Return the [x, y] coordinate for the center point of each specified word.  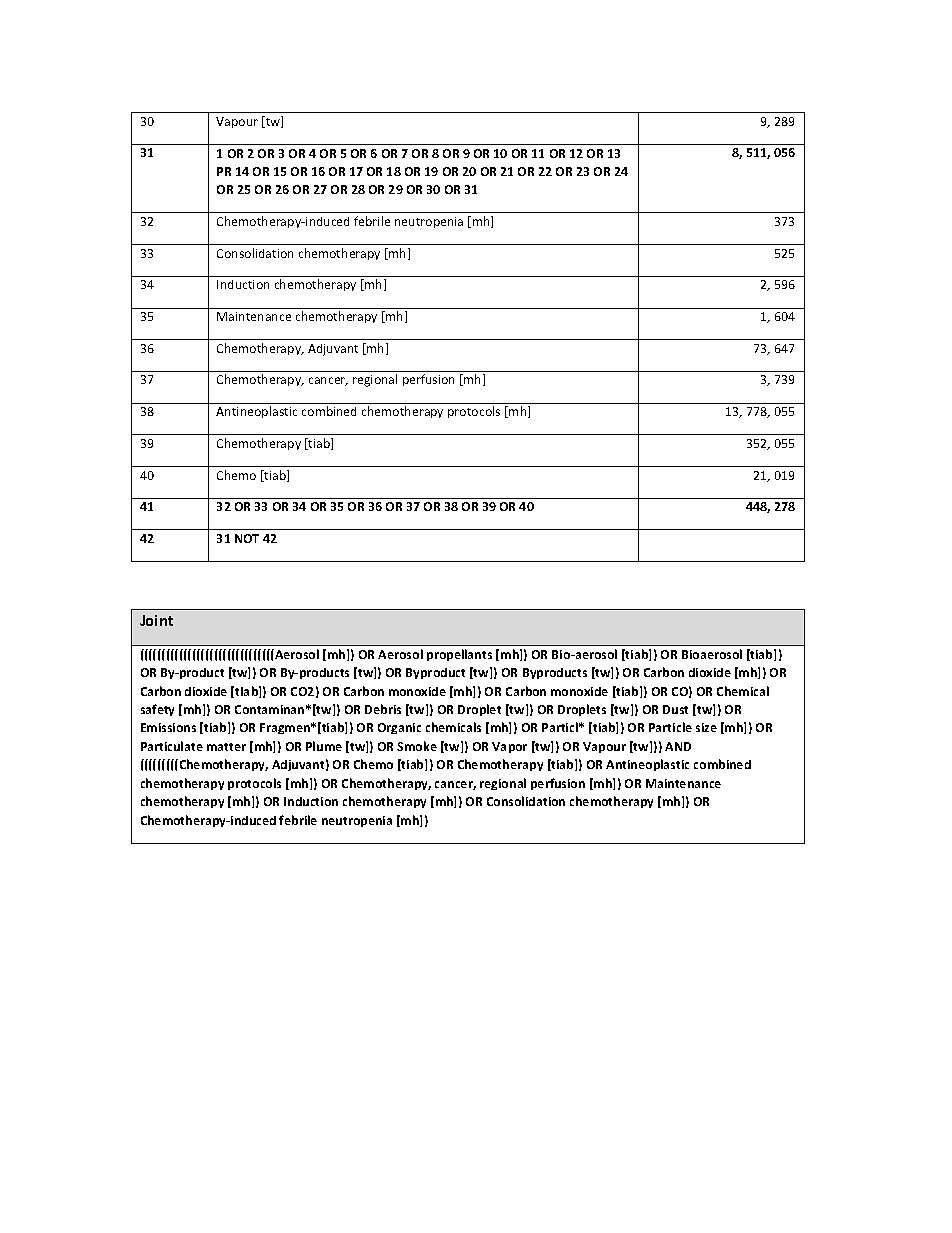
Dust [675, 709]
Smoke [417, 746]
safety [157, 710]
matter [226, 747]
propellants [459, 655]
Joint [156, 620]
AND [678, 746]
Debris [383, 709]
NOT [247, 538]
